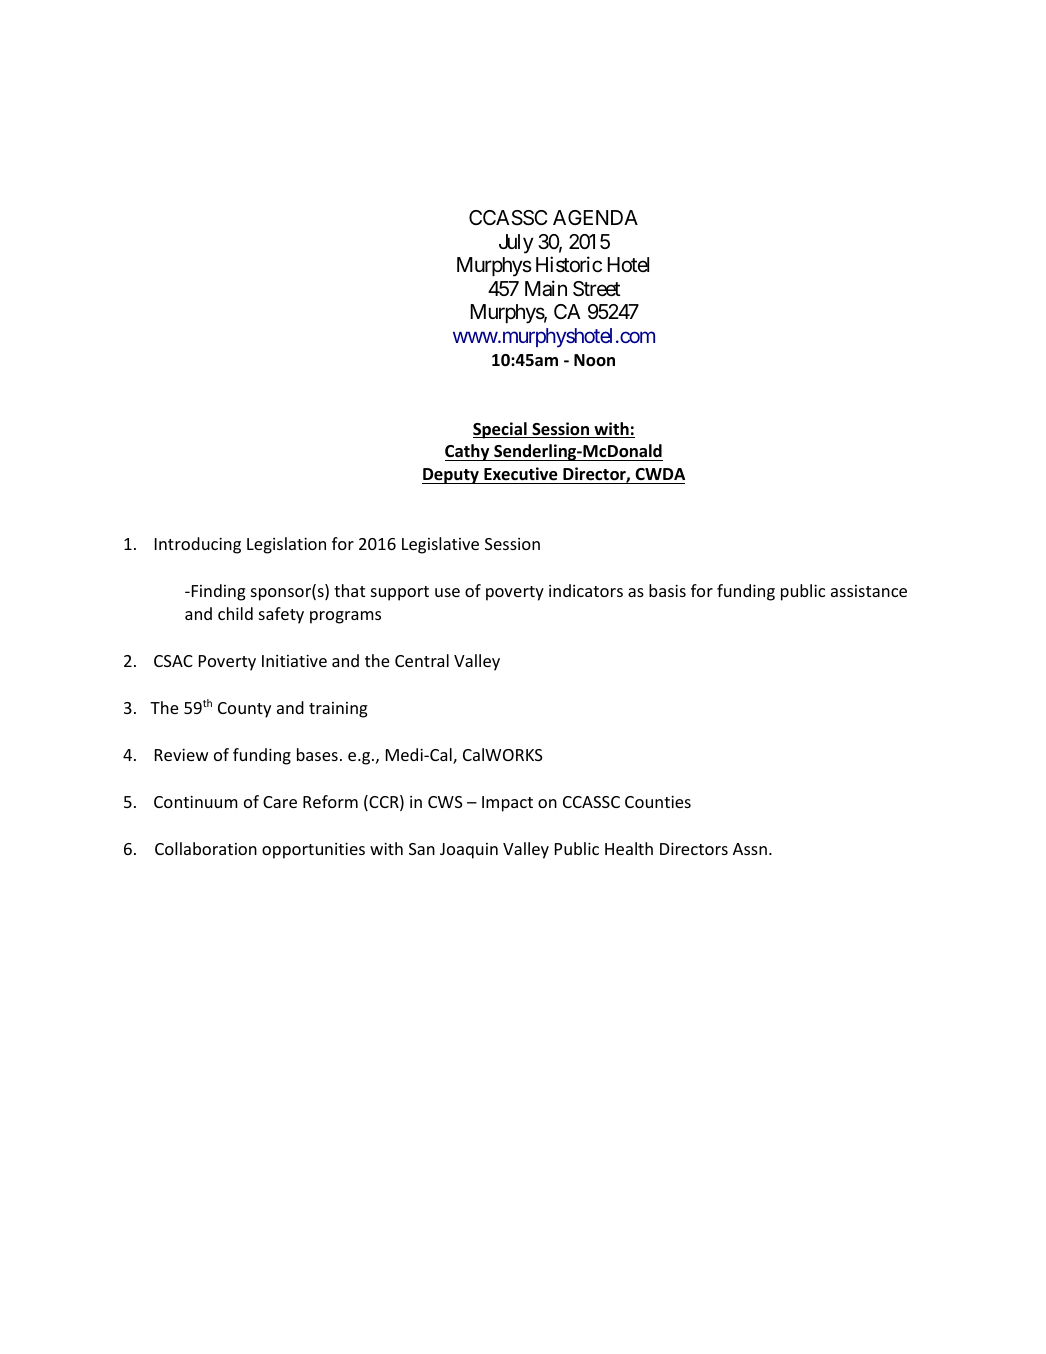 Image resolution: width=1046 pixels, height=1354 pixels. Describe the element at coordinates (313, 850) in the screenshot. I see `opportunities` at that location.
